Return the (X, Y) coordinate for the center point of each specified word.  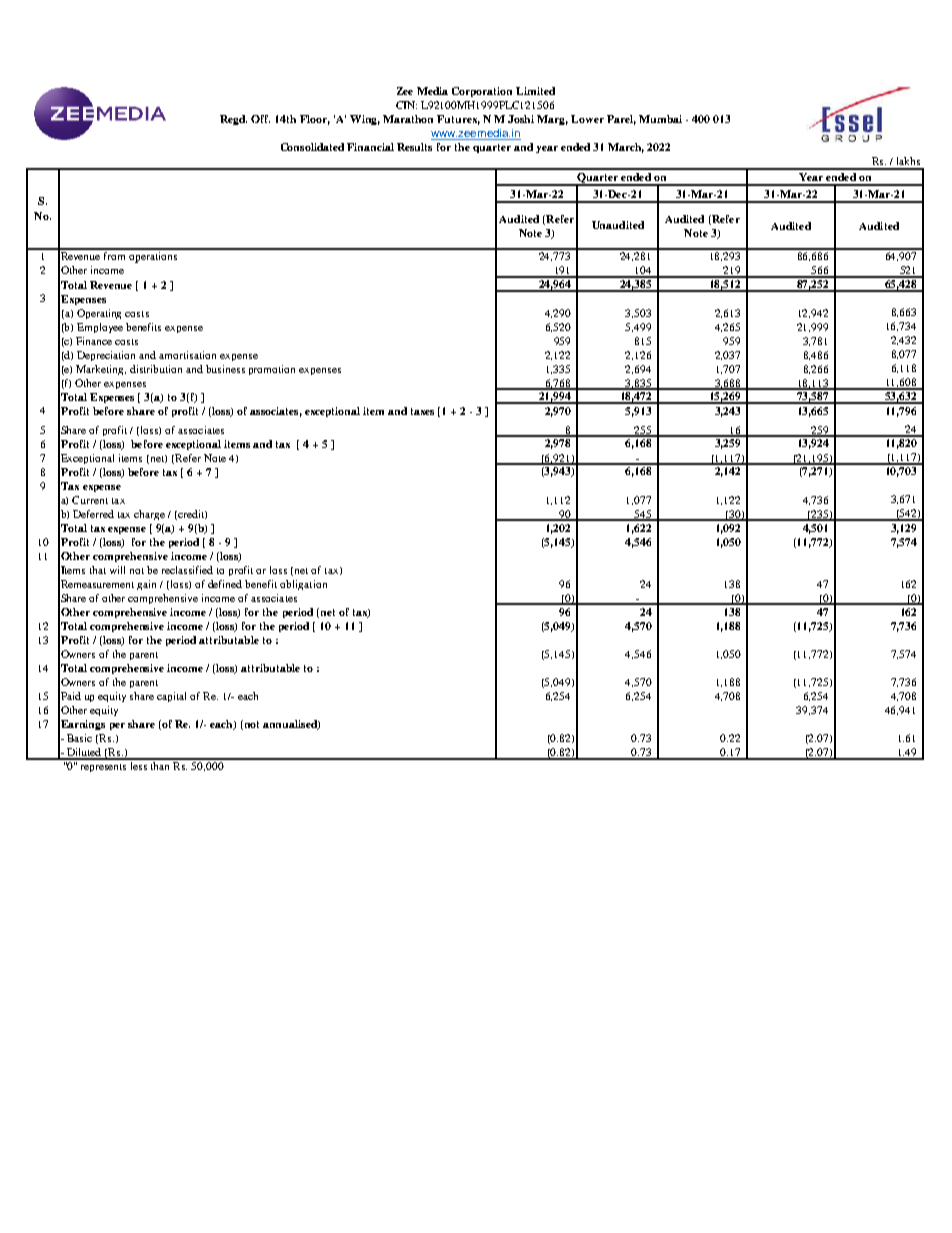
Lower (587, 119)
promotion (272, 370)
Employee (100, 328)
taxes (422, 411)
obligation (303, 585)
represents (103, 768)
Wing (365, 120)
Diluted (84, 753)
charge (149, 515)
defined (225, 584)
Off (260, 119)
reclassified (187, 570)
